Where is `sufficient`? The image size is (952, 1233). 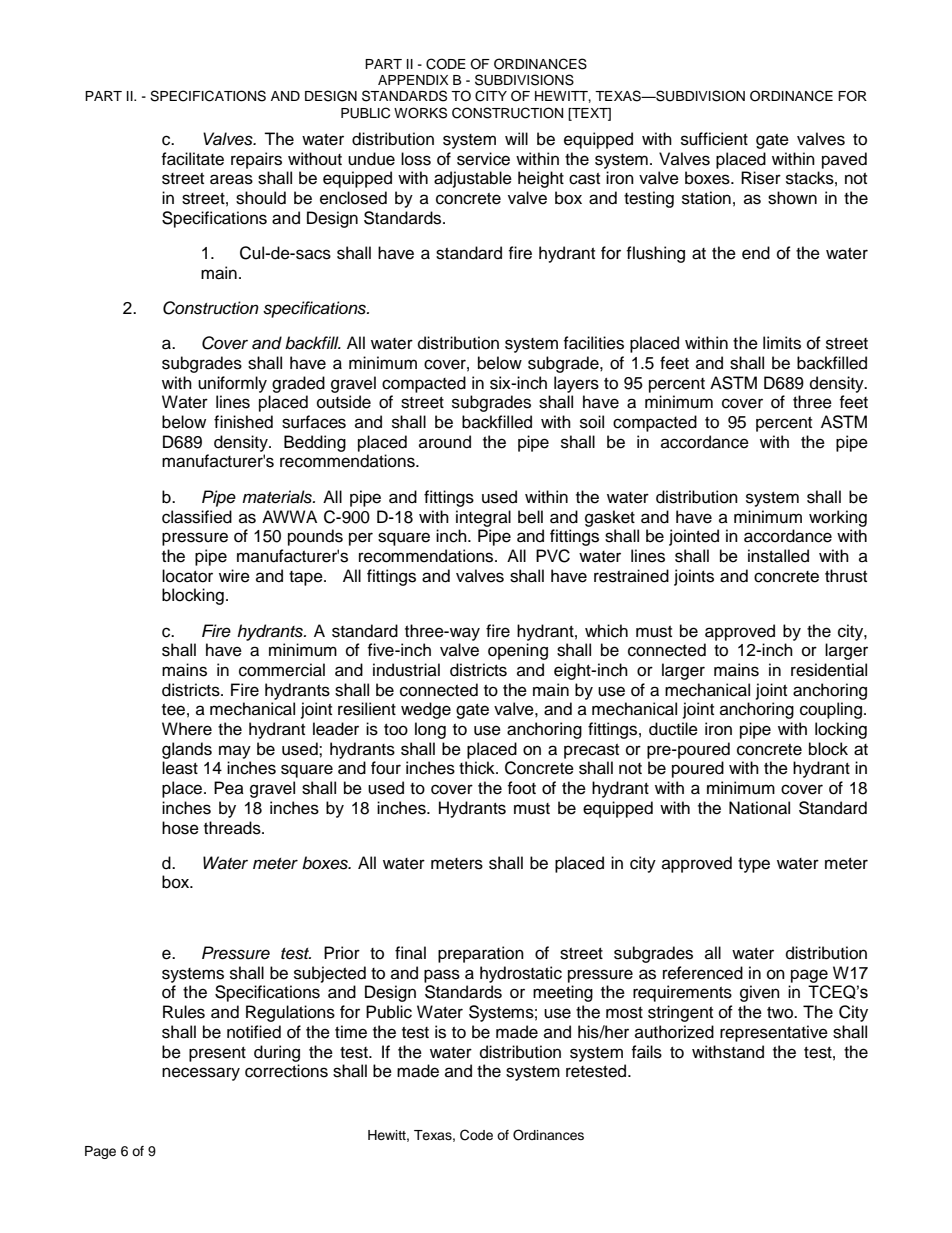 sufficient is located at coordinates (714, 139).
